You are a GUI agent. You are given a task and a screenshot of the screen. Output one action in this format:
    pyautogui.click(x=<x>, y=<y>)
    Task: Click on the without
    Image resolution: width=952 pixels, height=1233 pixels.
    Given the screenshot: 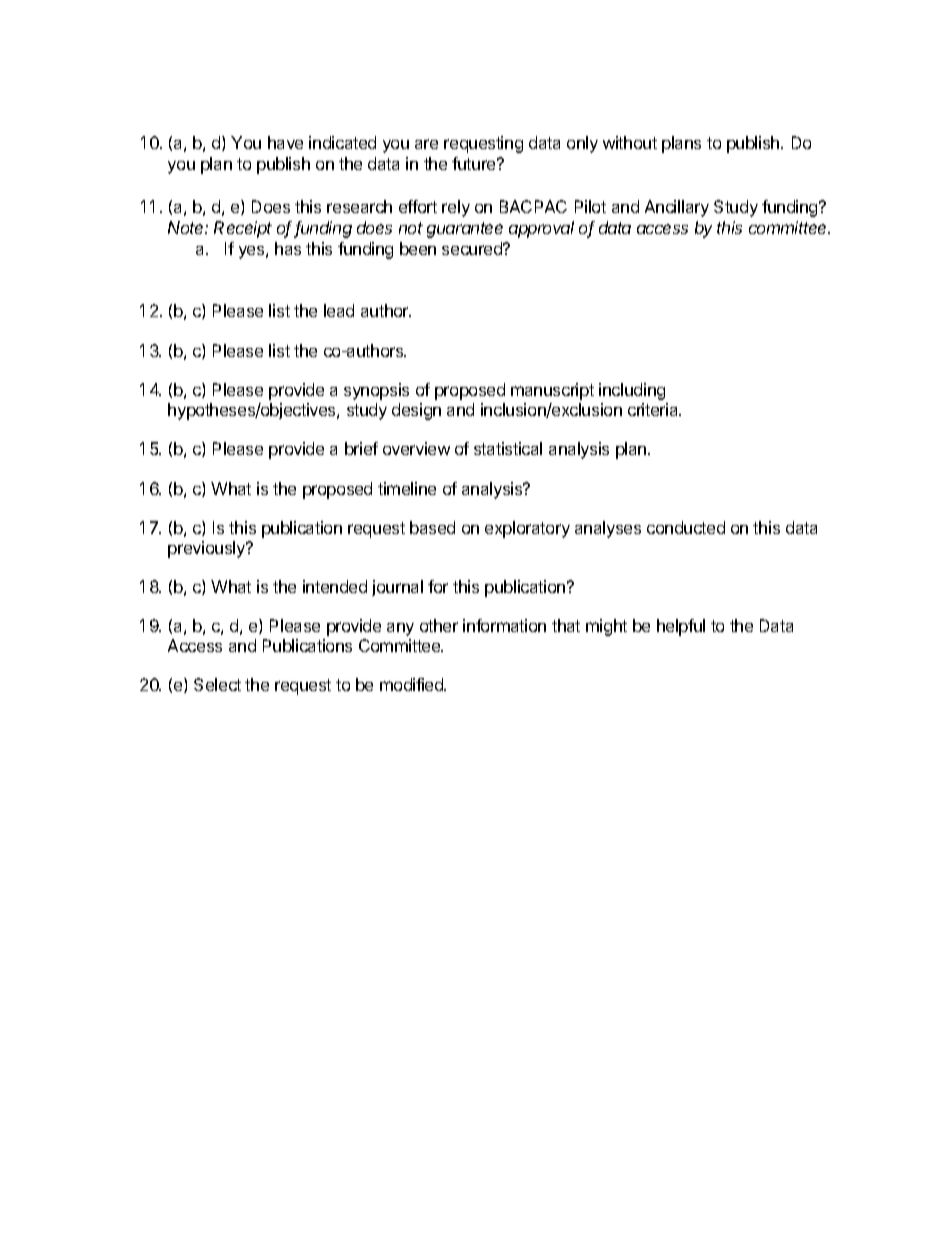 What is the action you would take?
    pyautogui.click(x=630, y=142)
